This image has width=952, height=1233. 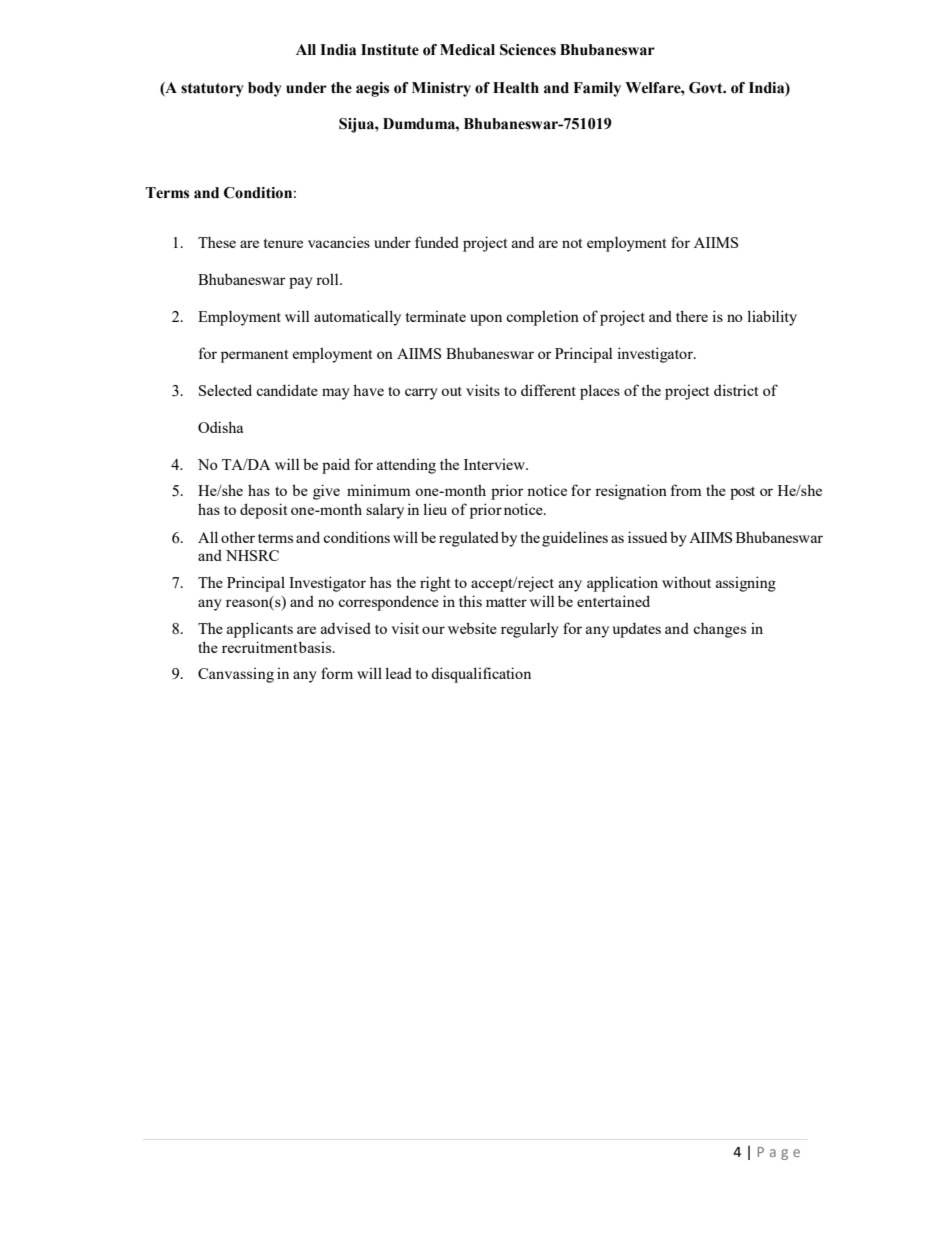 What do you see at coordinates (548, 390) in the image?
I see `different` at bounding box center [548, 390].
